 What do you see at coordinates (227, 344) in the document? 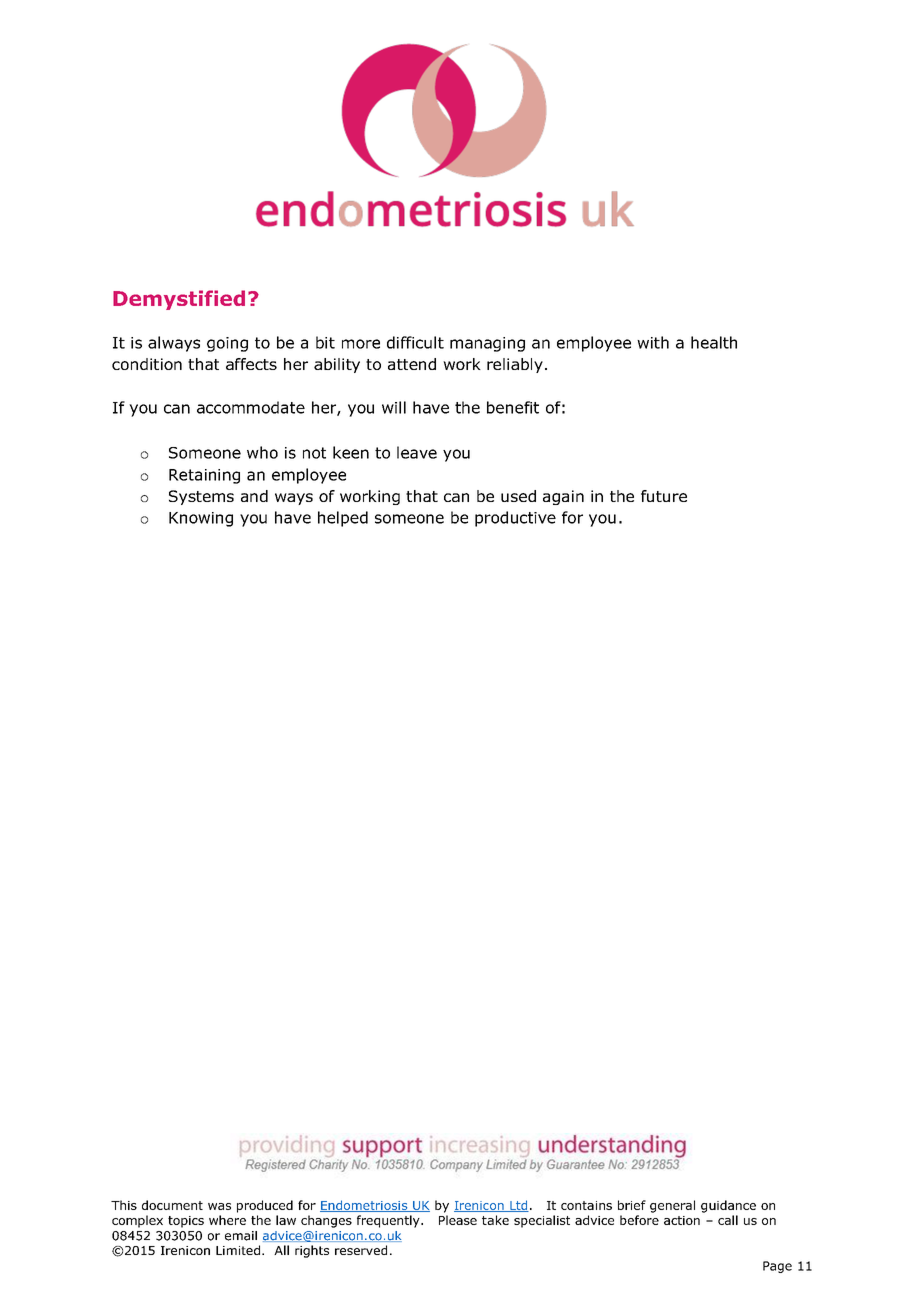
I see `going` at bounding box center [227, 344].
